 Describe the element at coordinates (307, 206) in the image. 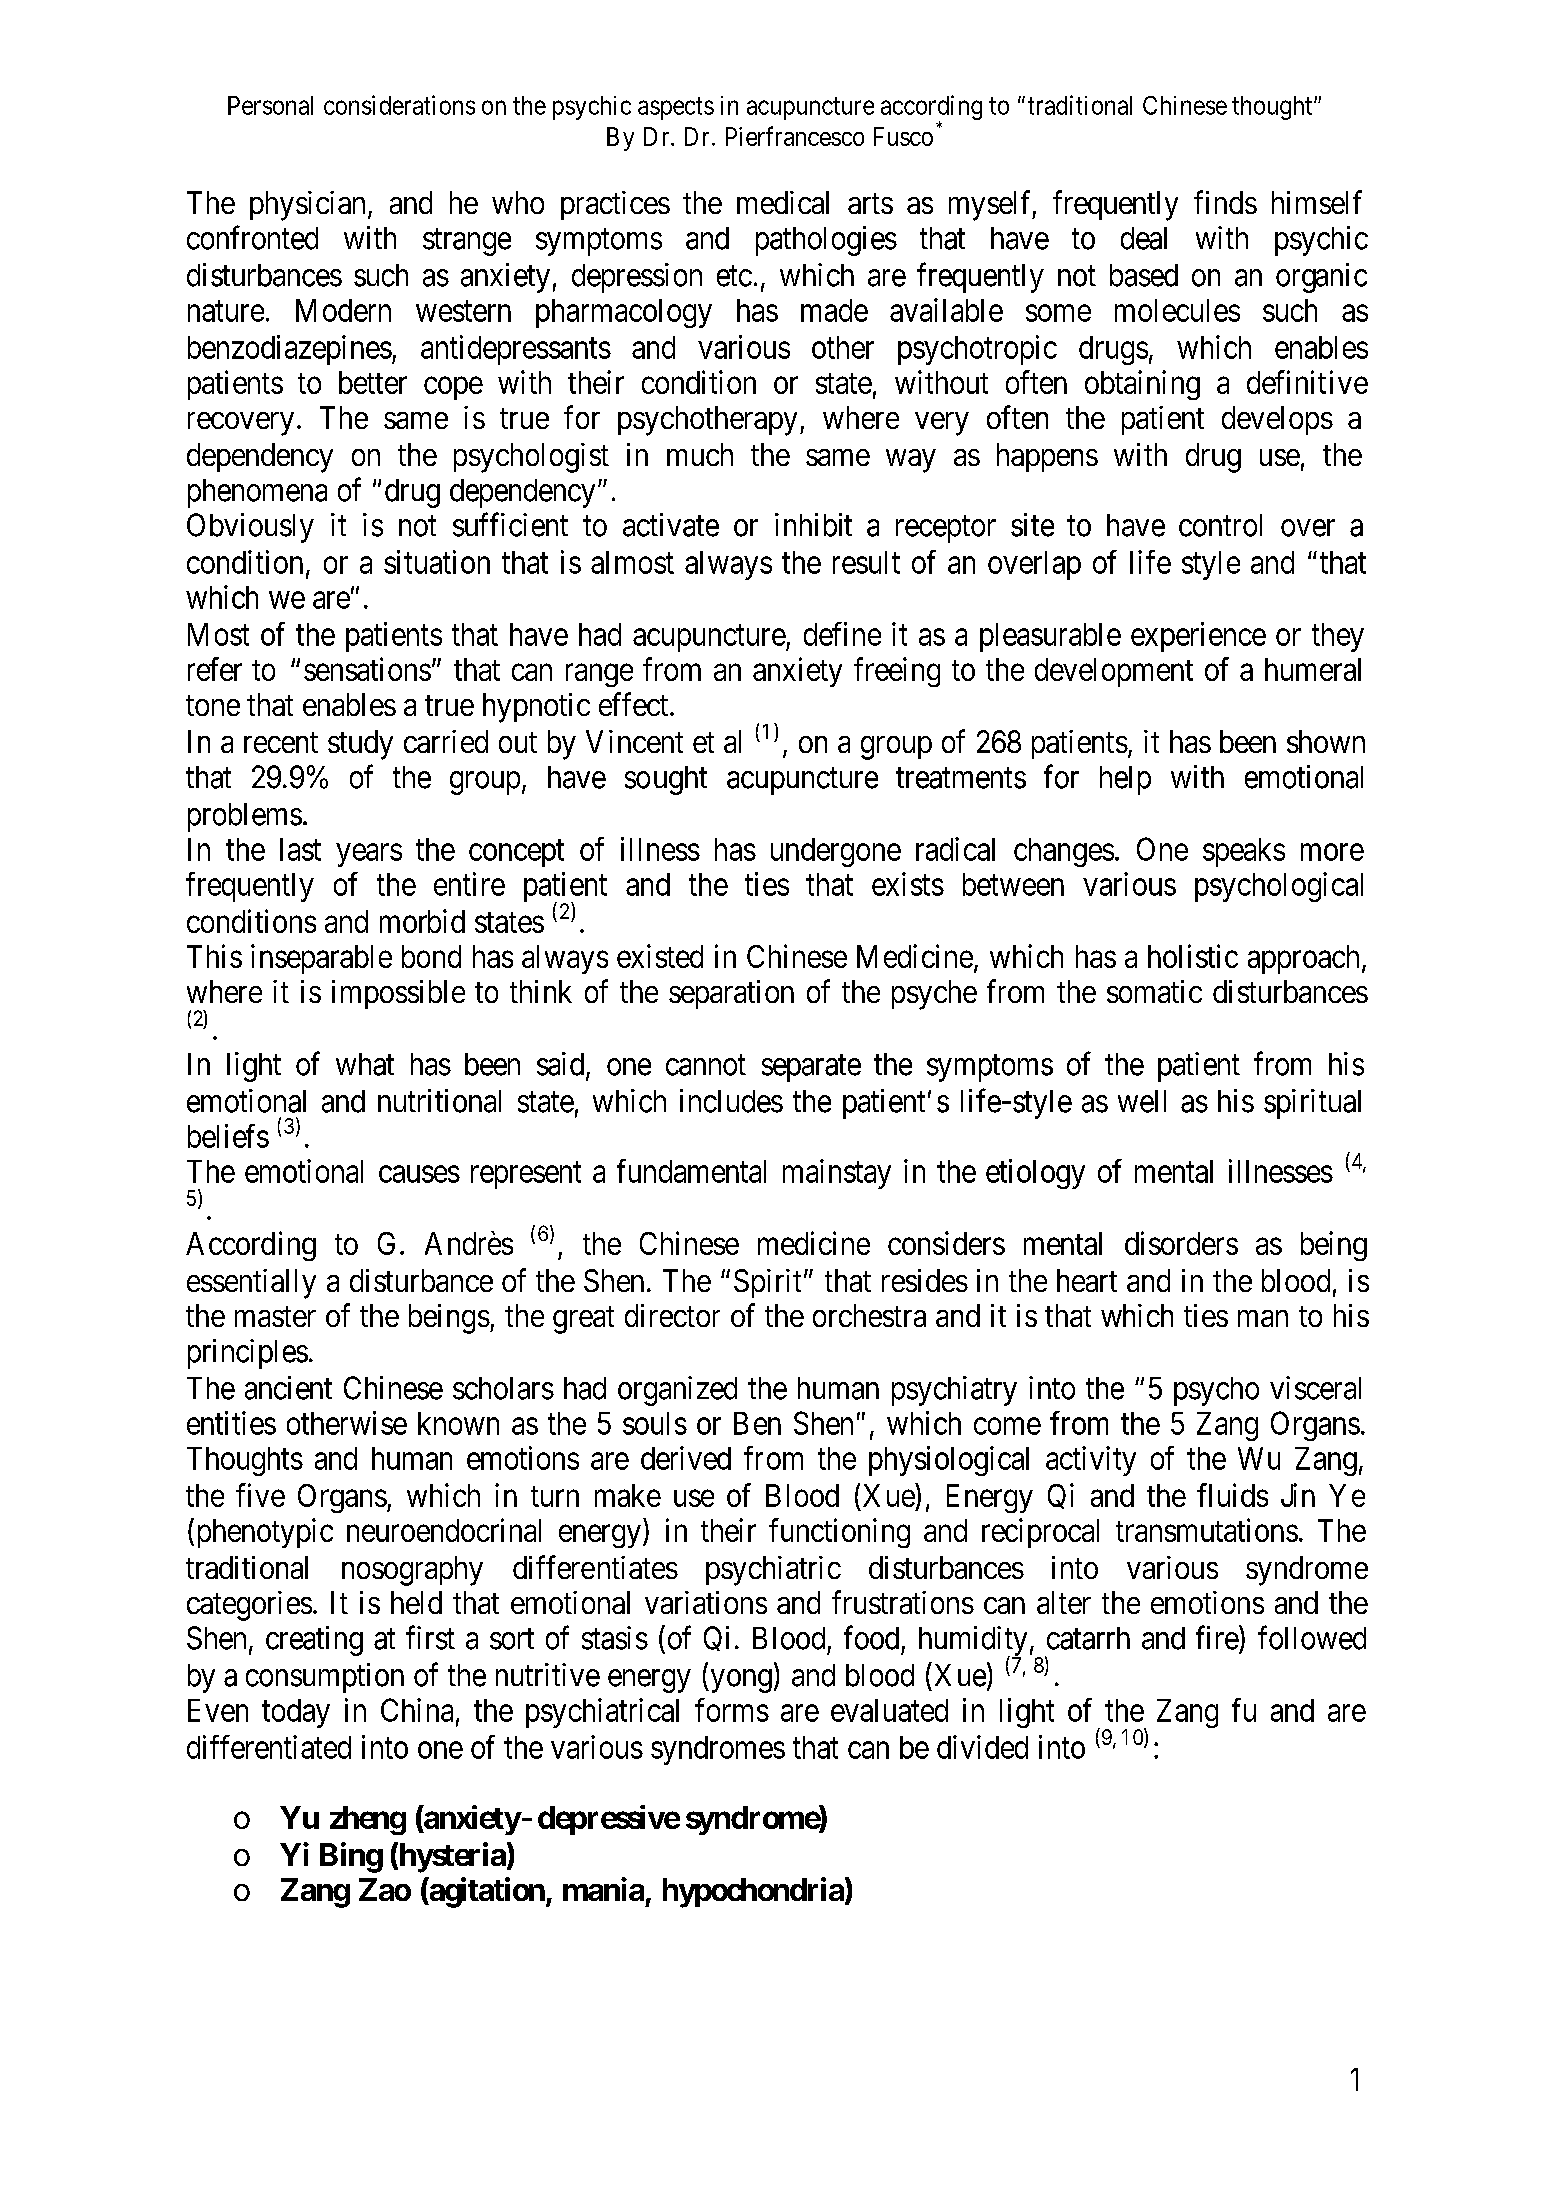

I see `physician` at that location.
